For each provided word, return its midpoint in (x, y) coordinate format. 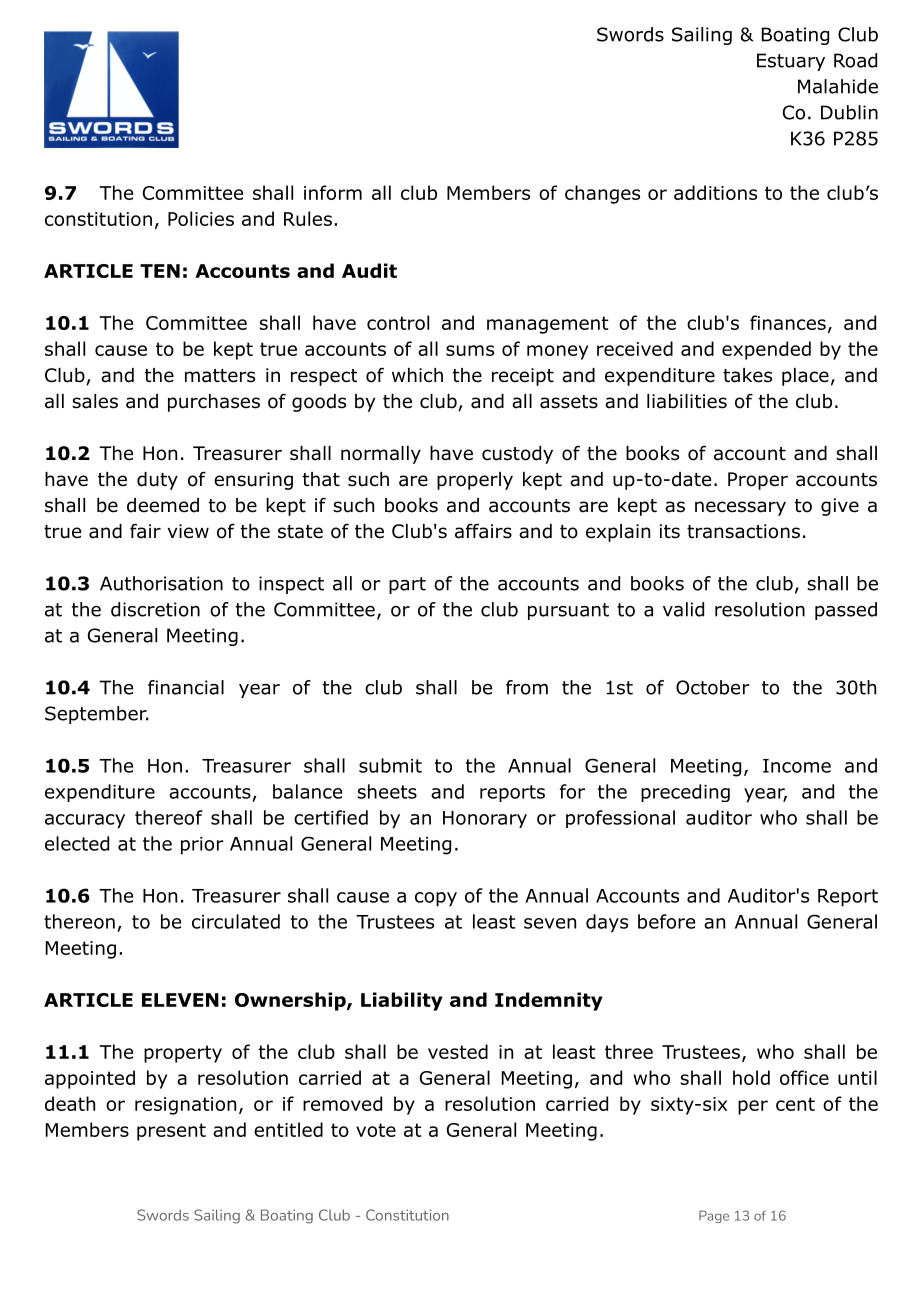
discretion (155, 609)
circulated (236, 921)
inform (333, 192)
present (171, 1132)
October (713, 687)
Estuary (791, 62)
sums (470, 350)
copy (436, 899)
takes (747, 375)
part (407, 585)
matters (220, 376)
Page (714, 1216)
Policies (201, 218)
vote (376, 1130)
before (666, 921)
